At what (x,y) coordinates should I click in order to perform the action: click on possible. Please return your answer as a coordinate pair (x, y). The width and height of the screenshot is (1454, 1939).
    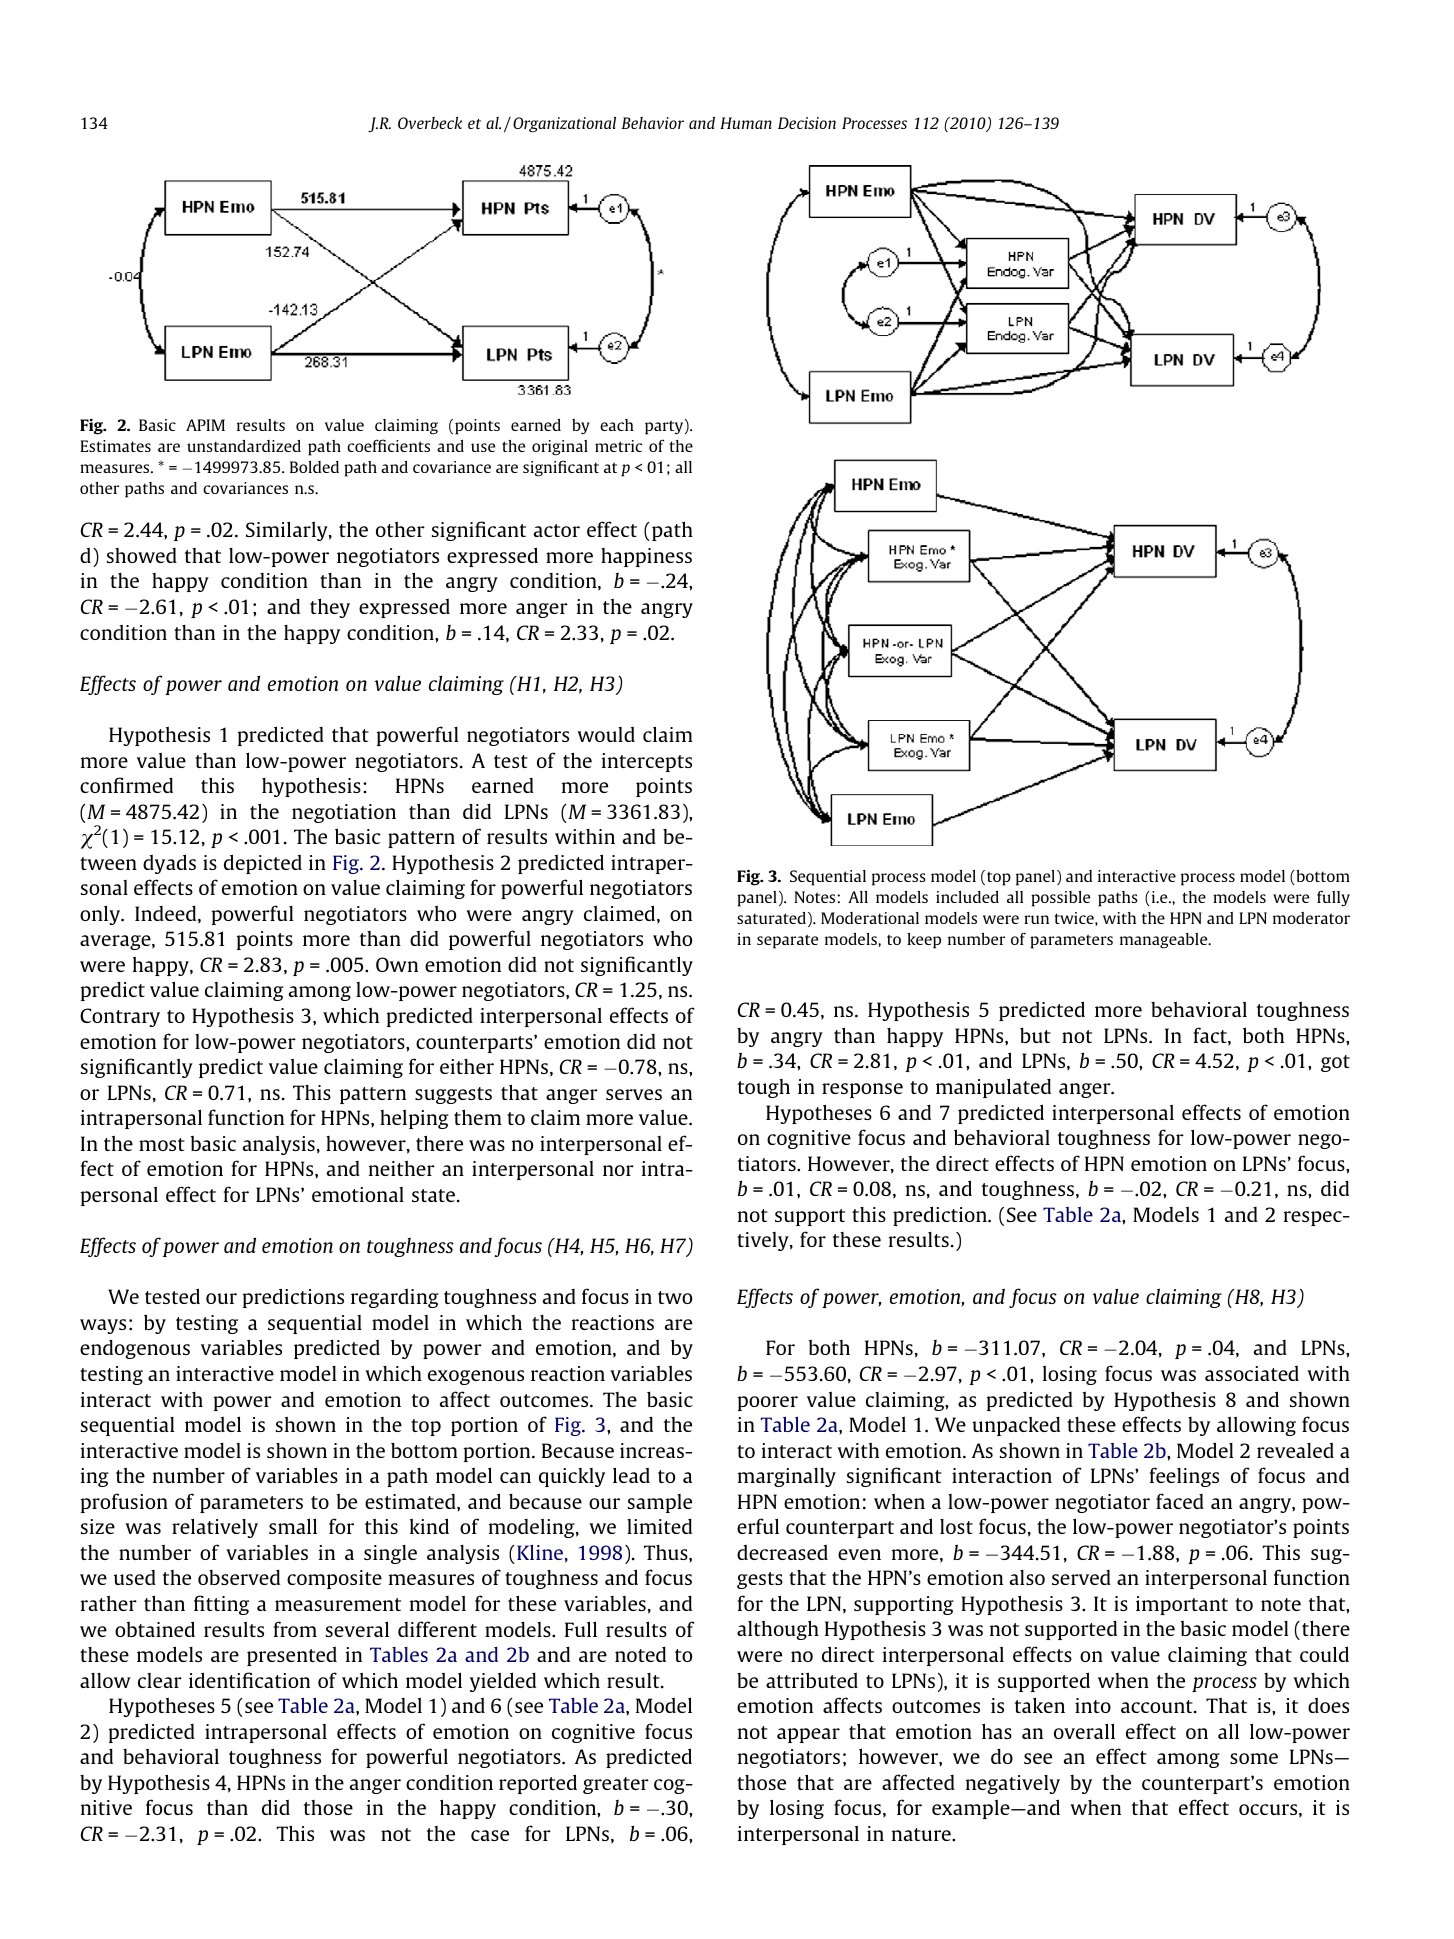
    Looking at the image, I should click on (1060, 899).
